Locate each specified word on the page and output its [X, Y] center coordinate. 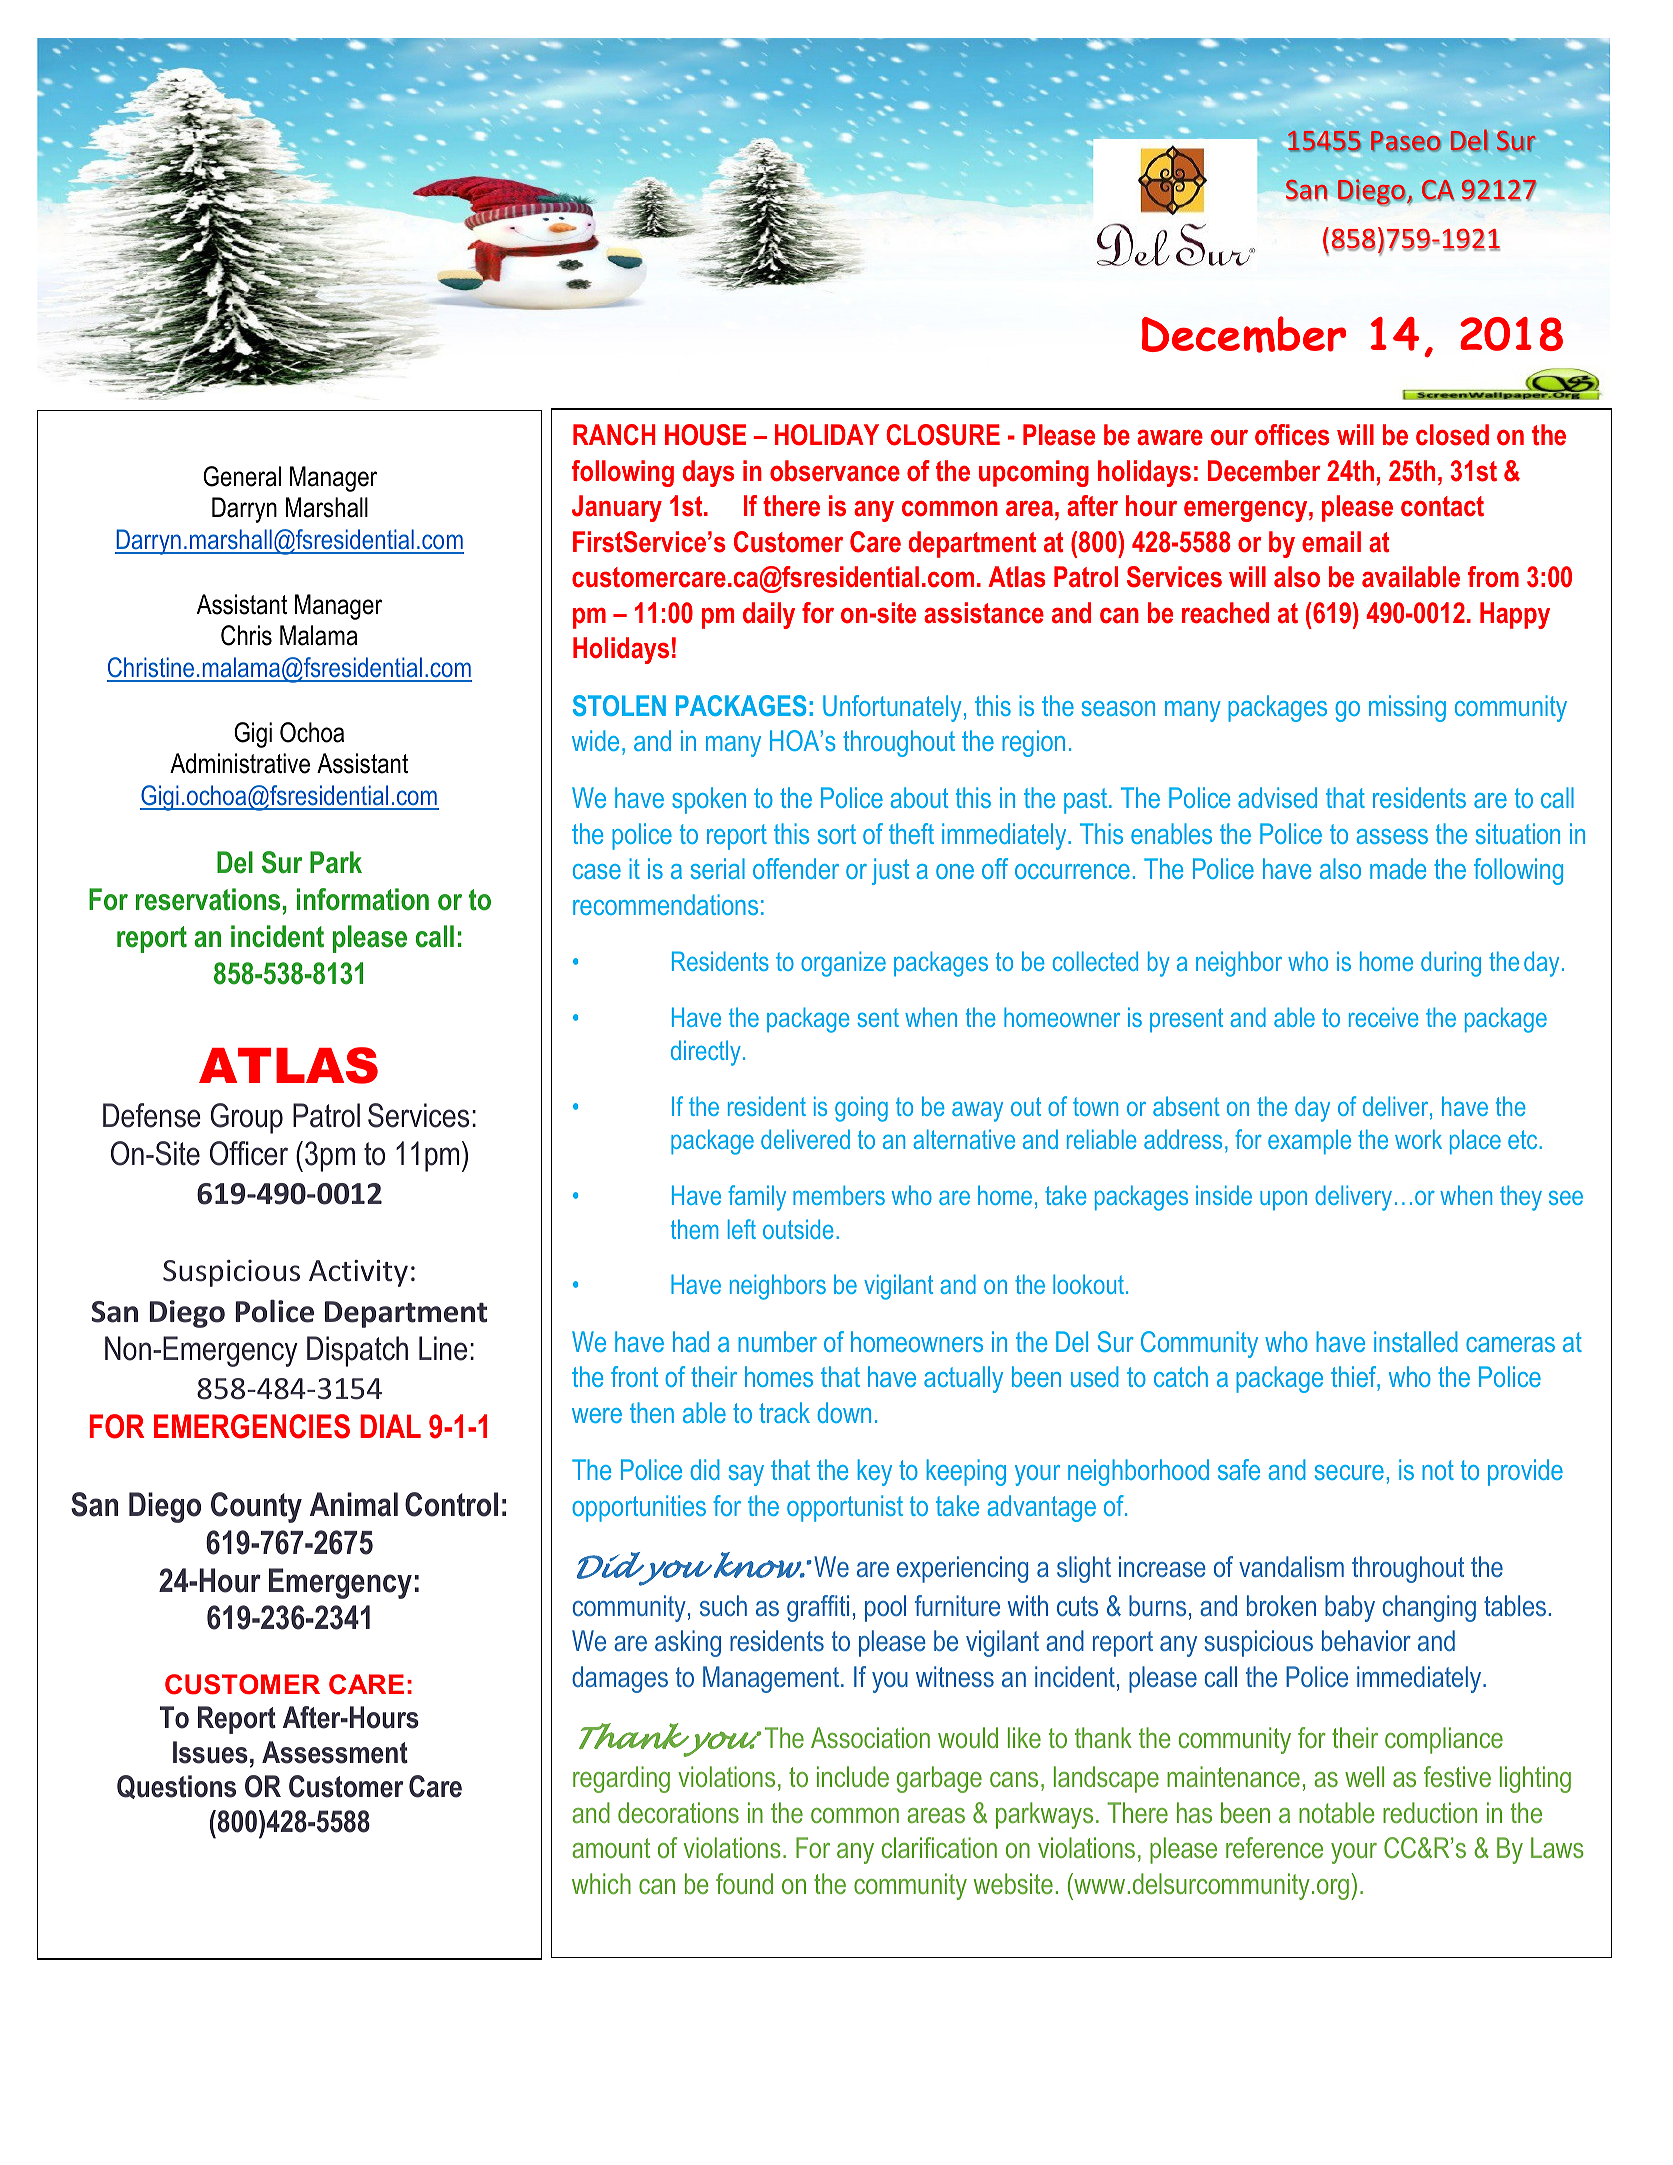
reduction [1430, 1812]
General [242, 476]
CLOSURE [943, 435]
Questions [176, 1787]
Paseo [1406, 141]
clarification [939, 1847]
